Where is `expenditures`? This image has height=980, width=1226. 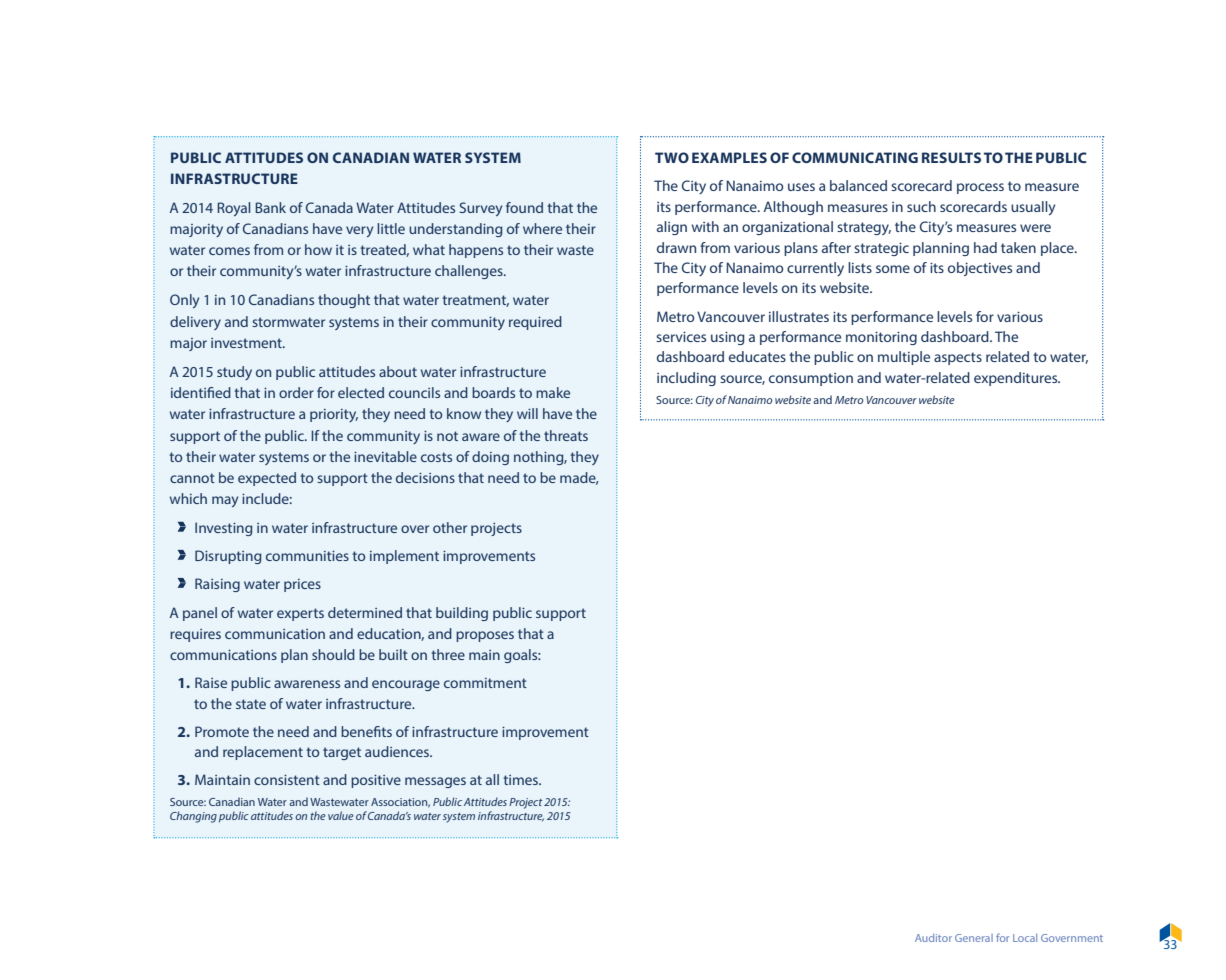 expenditures is located at coordinates (1017, 379).
